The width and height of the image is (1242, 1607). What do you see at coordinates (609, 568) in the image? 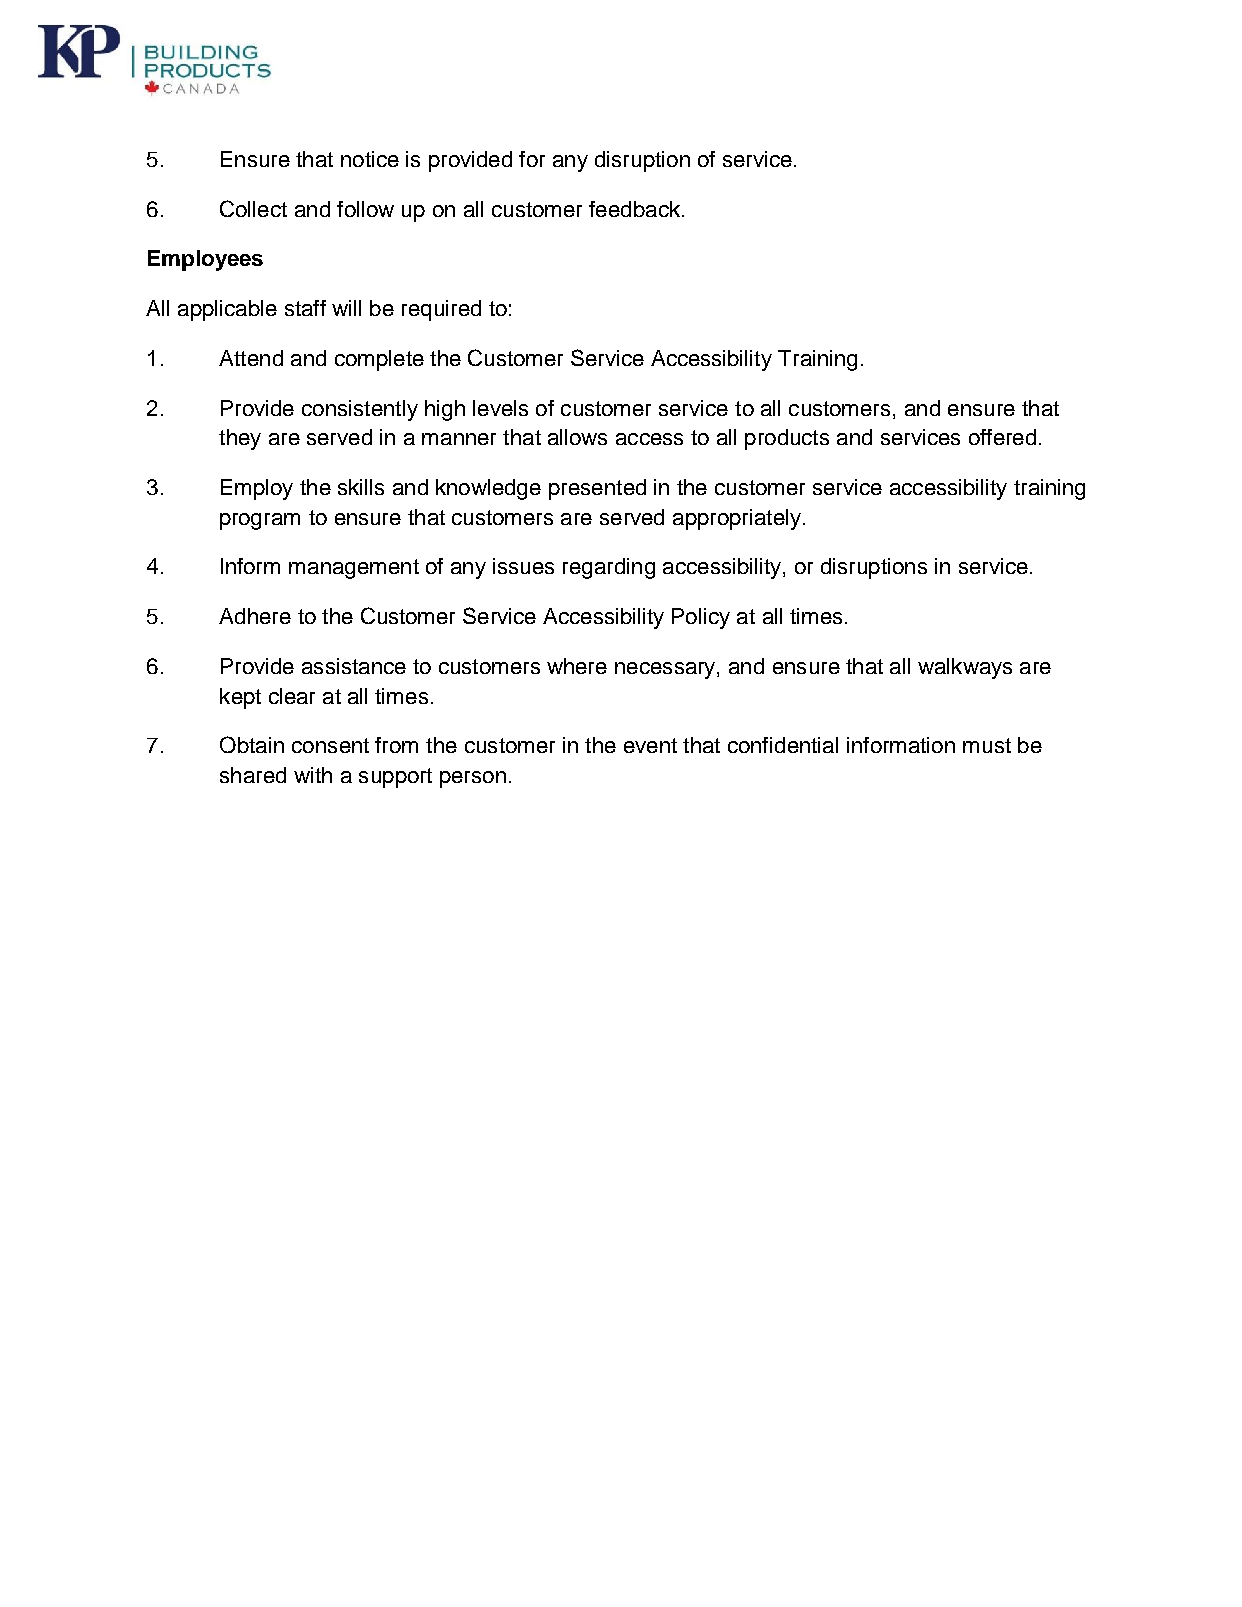
I see `regarding` at bounding box center [609, 568].
